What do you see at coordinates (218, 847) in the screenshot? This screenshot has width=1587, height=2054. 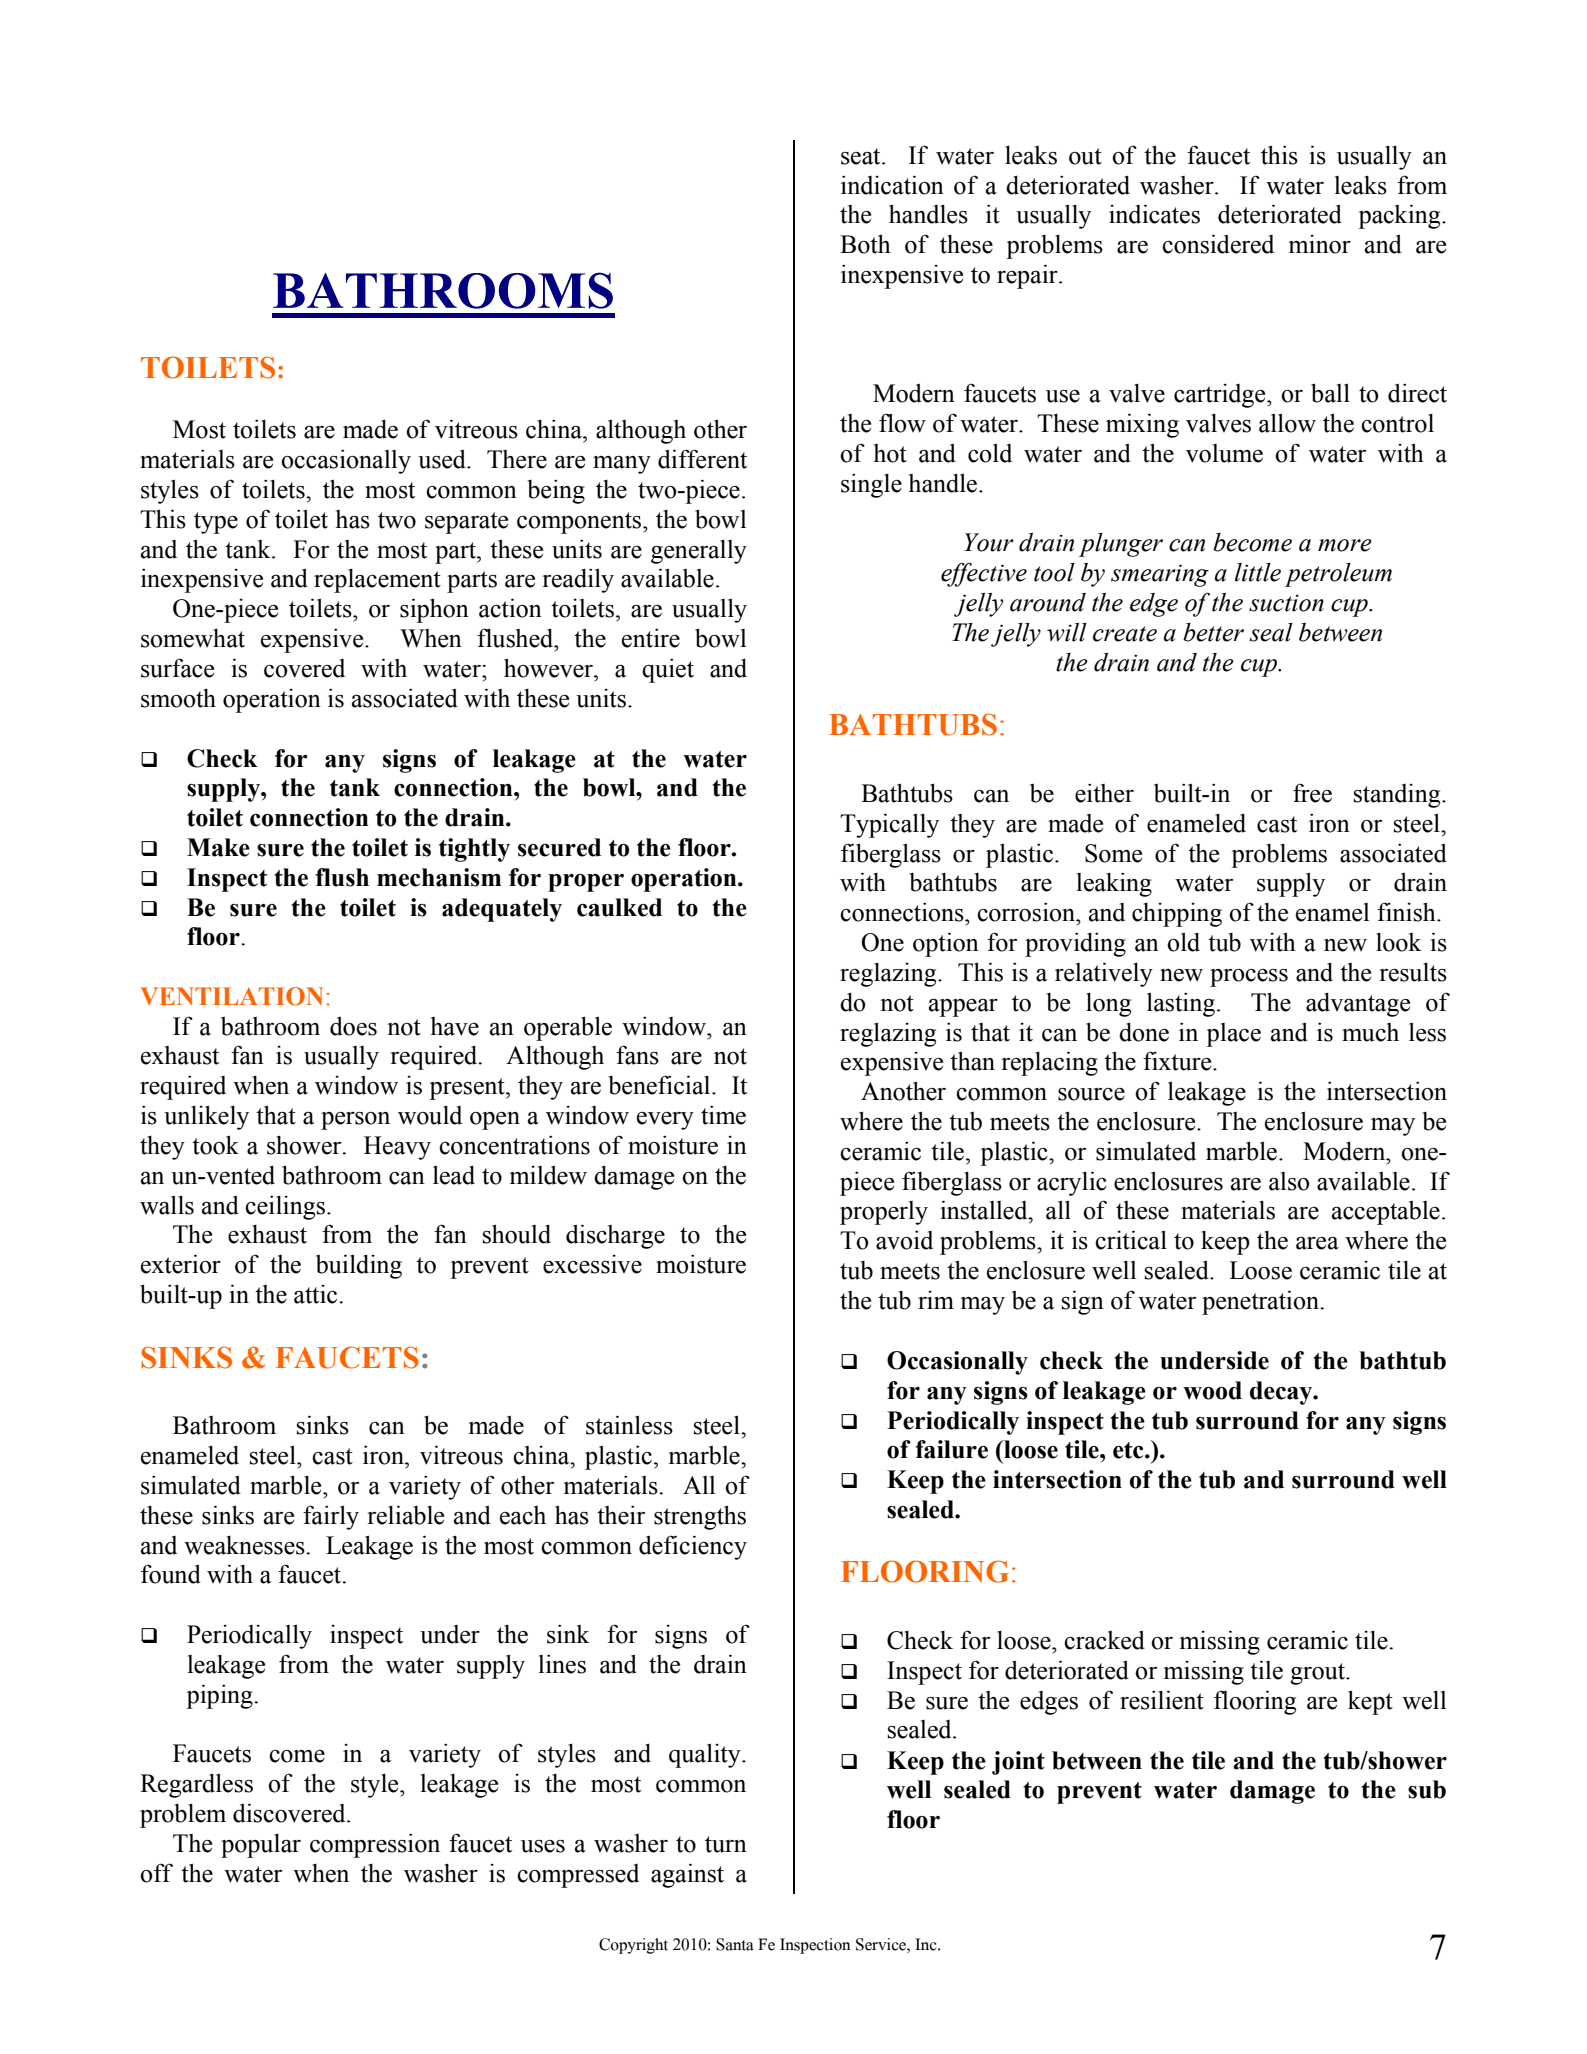 I see `Make` at bounding box center [218, 847].
